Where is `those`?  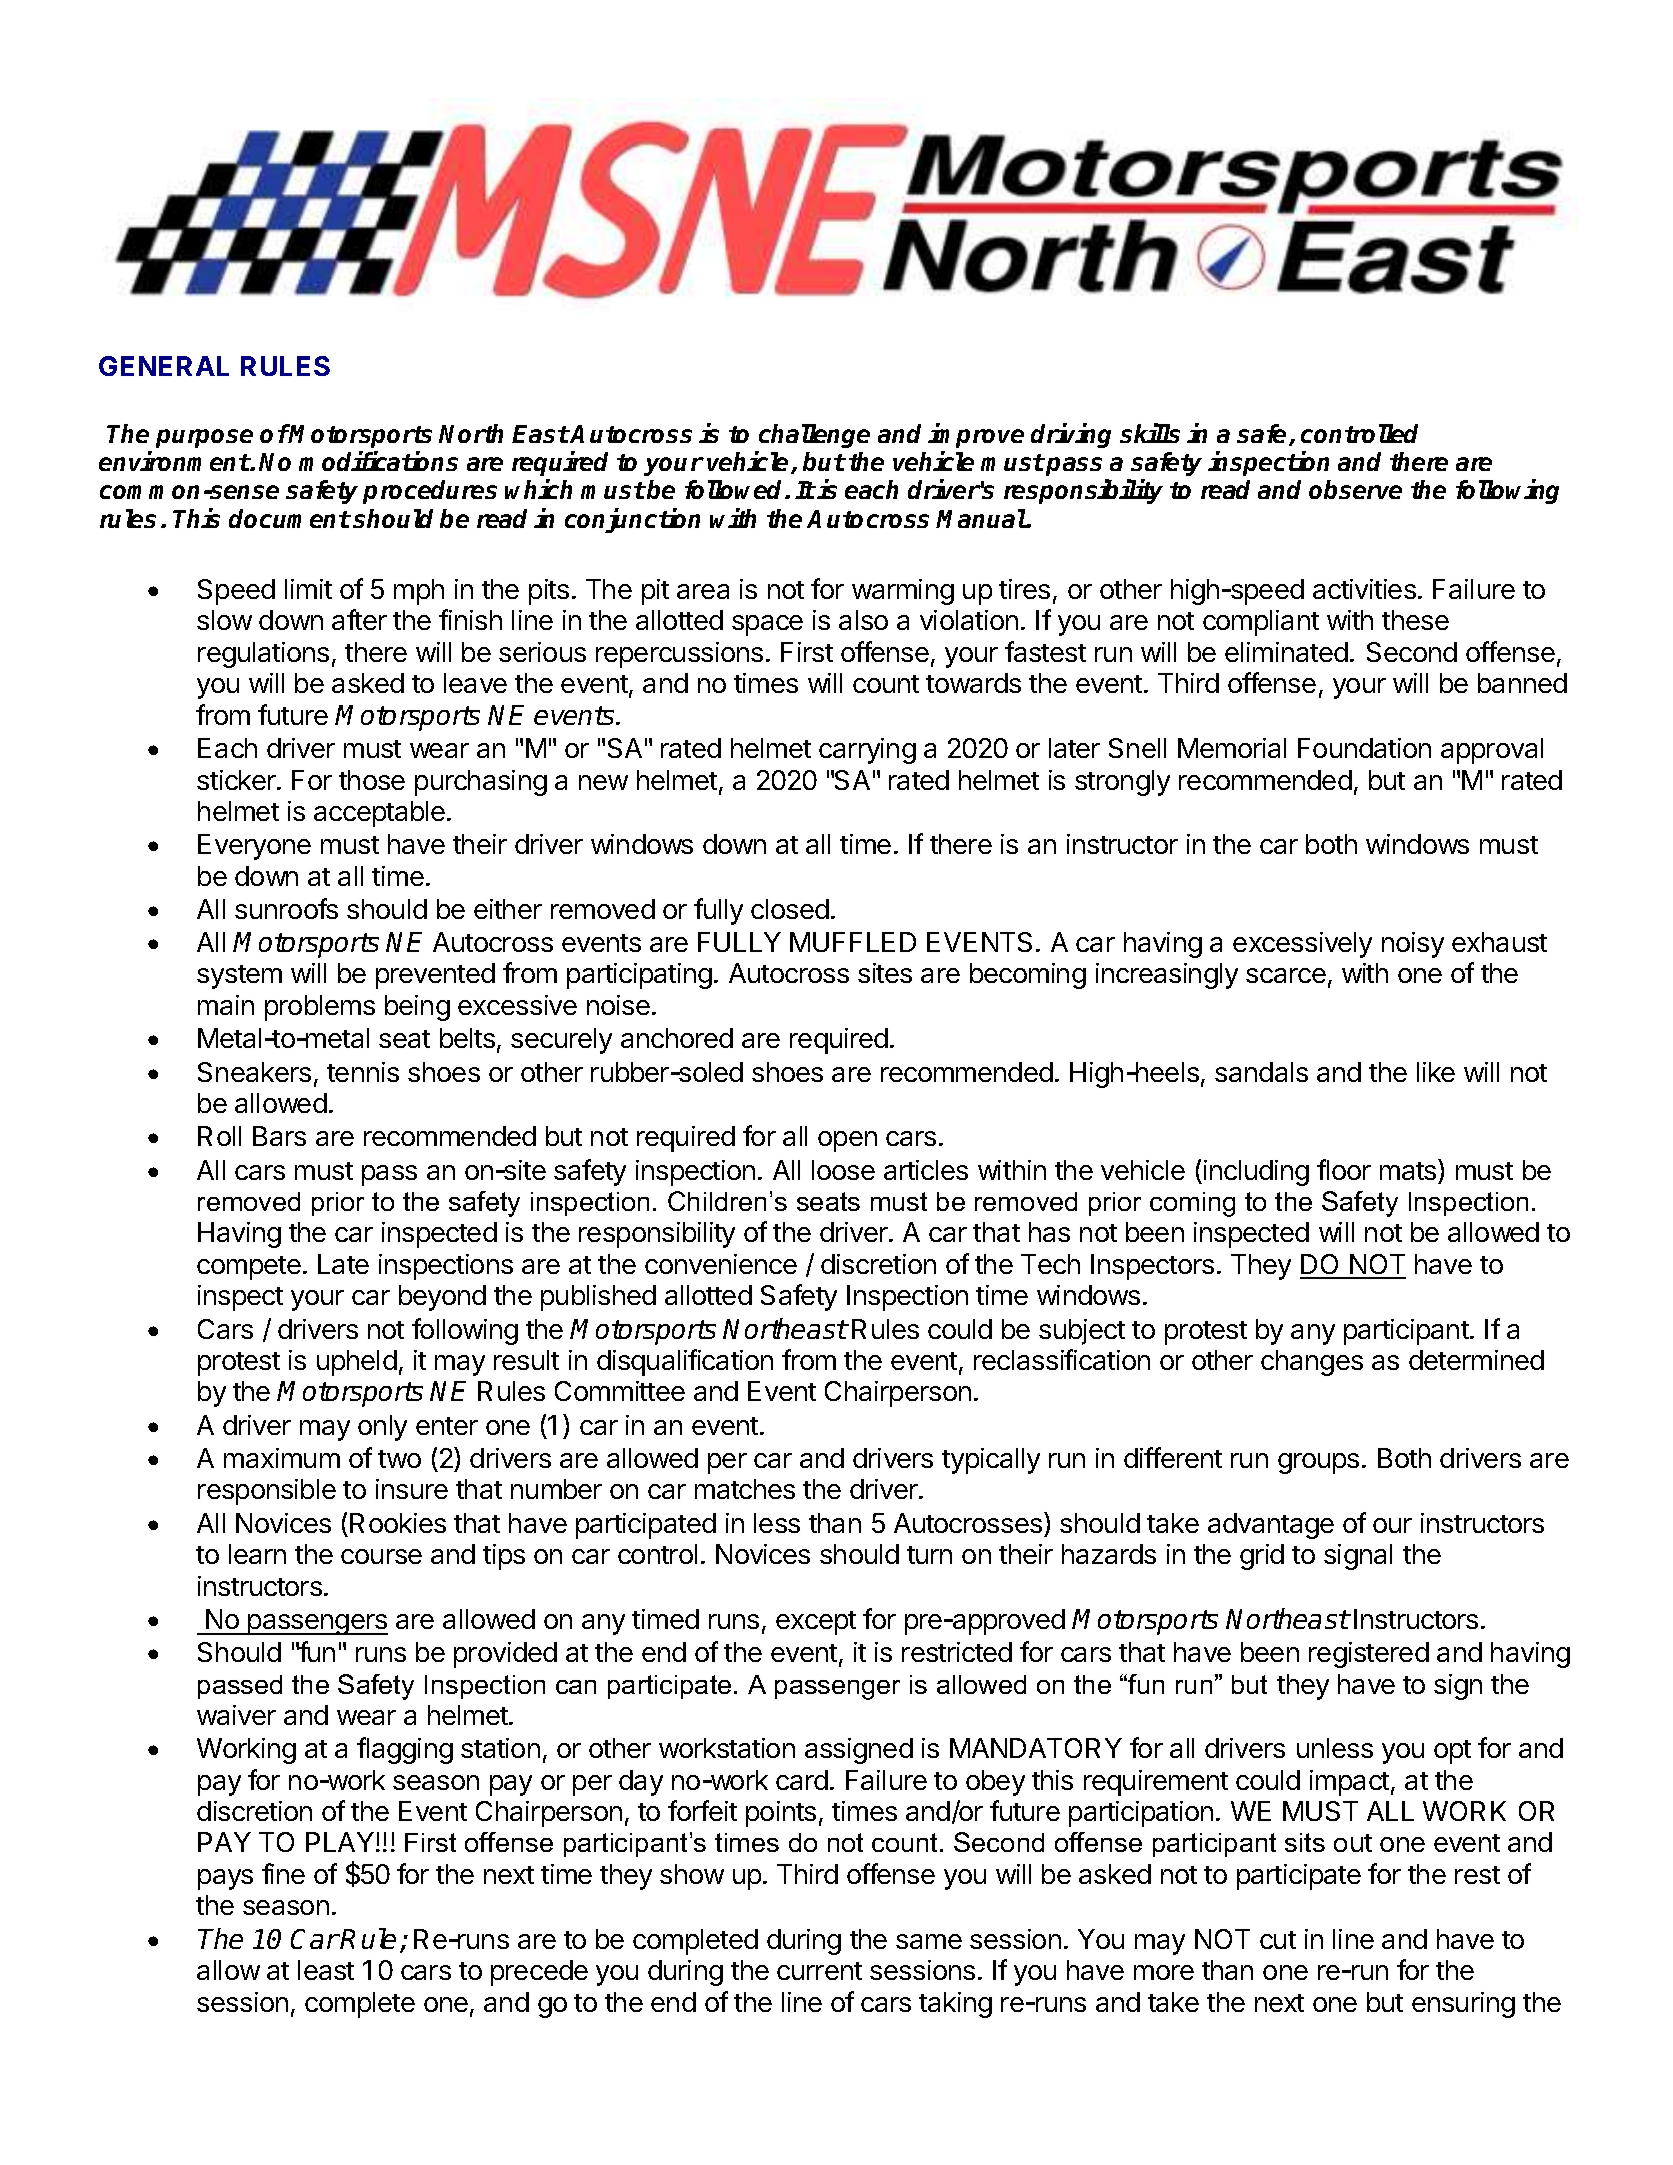 those is located at coordinates (372, 780).
